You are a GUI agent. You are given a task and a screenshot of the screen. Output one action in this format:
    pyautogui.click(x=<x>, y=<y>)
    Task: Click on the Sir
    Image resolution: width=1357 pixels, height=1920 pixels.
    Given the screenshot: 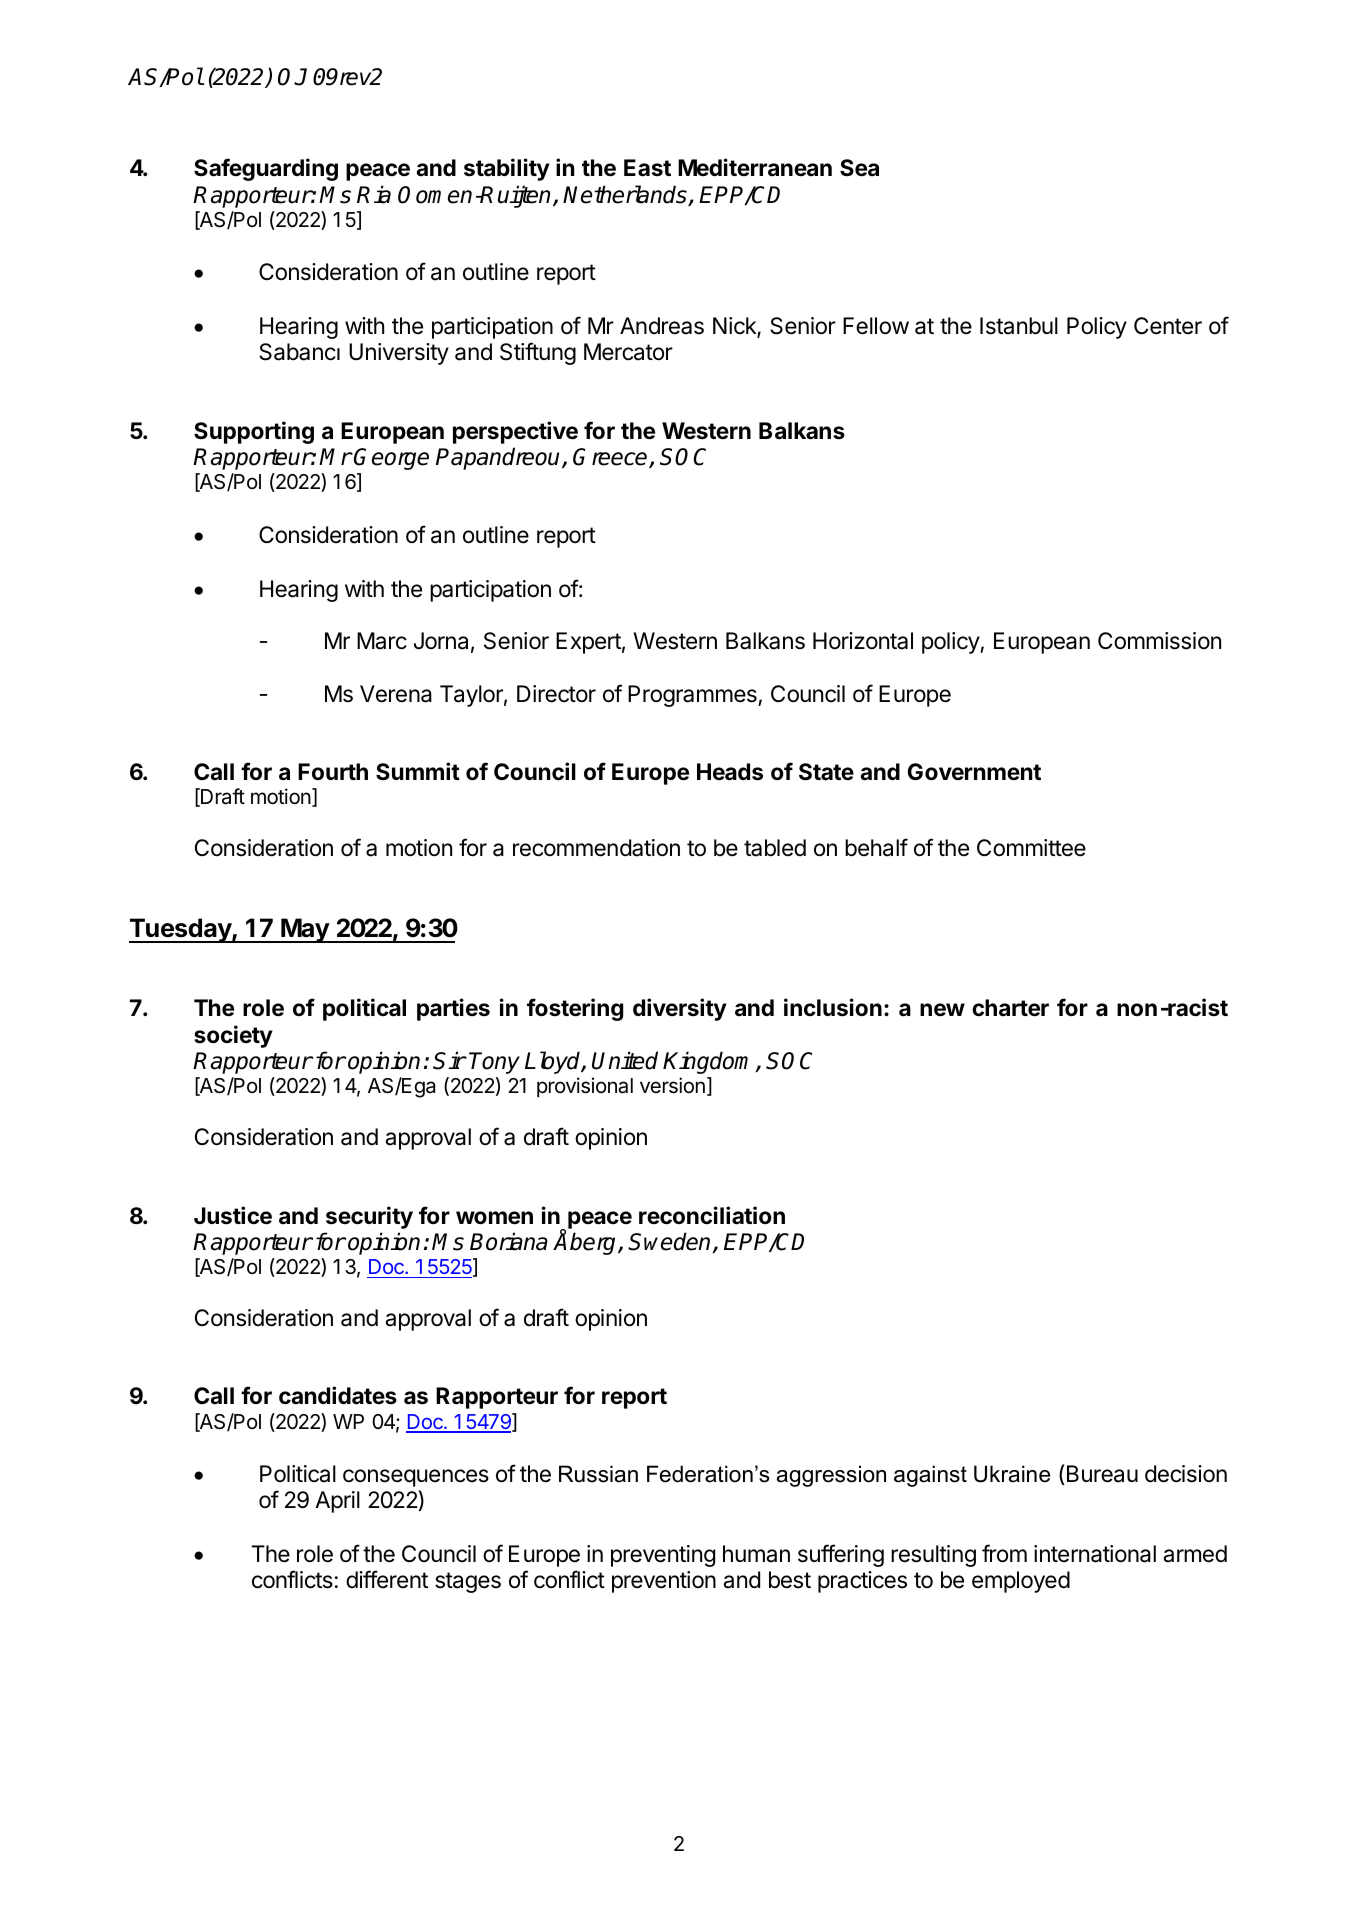 What is the action you would take?
    pyautogui.click(x=449, y=1060)
